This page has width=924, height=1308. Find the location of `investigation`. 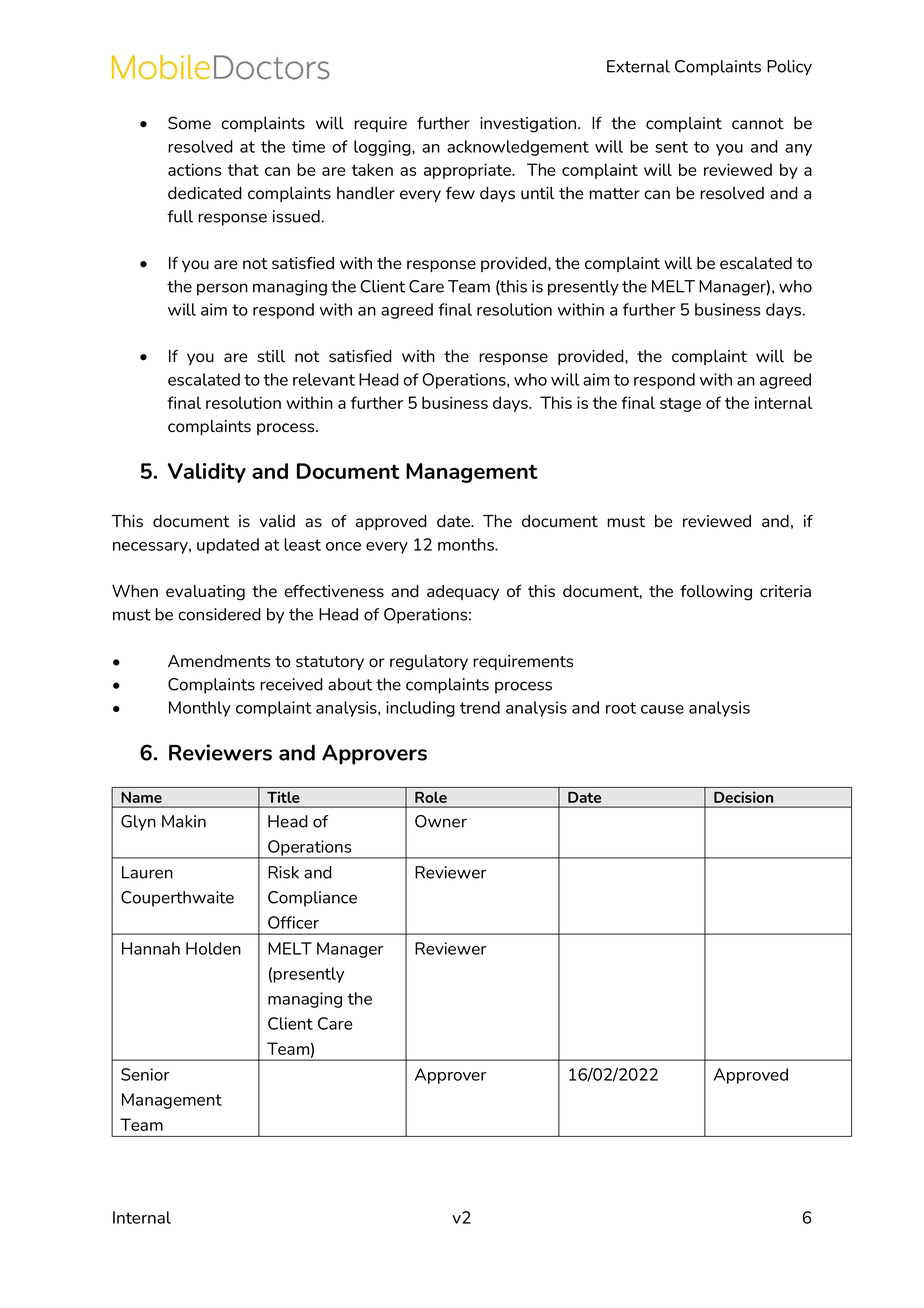

investigation is located at coordinates (529, 125).
